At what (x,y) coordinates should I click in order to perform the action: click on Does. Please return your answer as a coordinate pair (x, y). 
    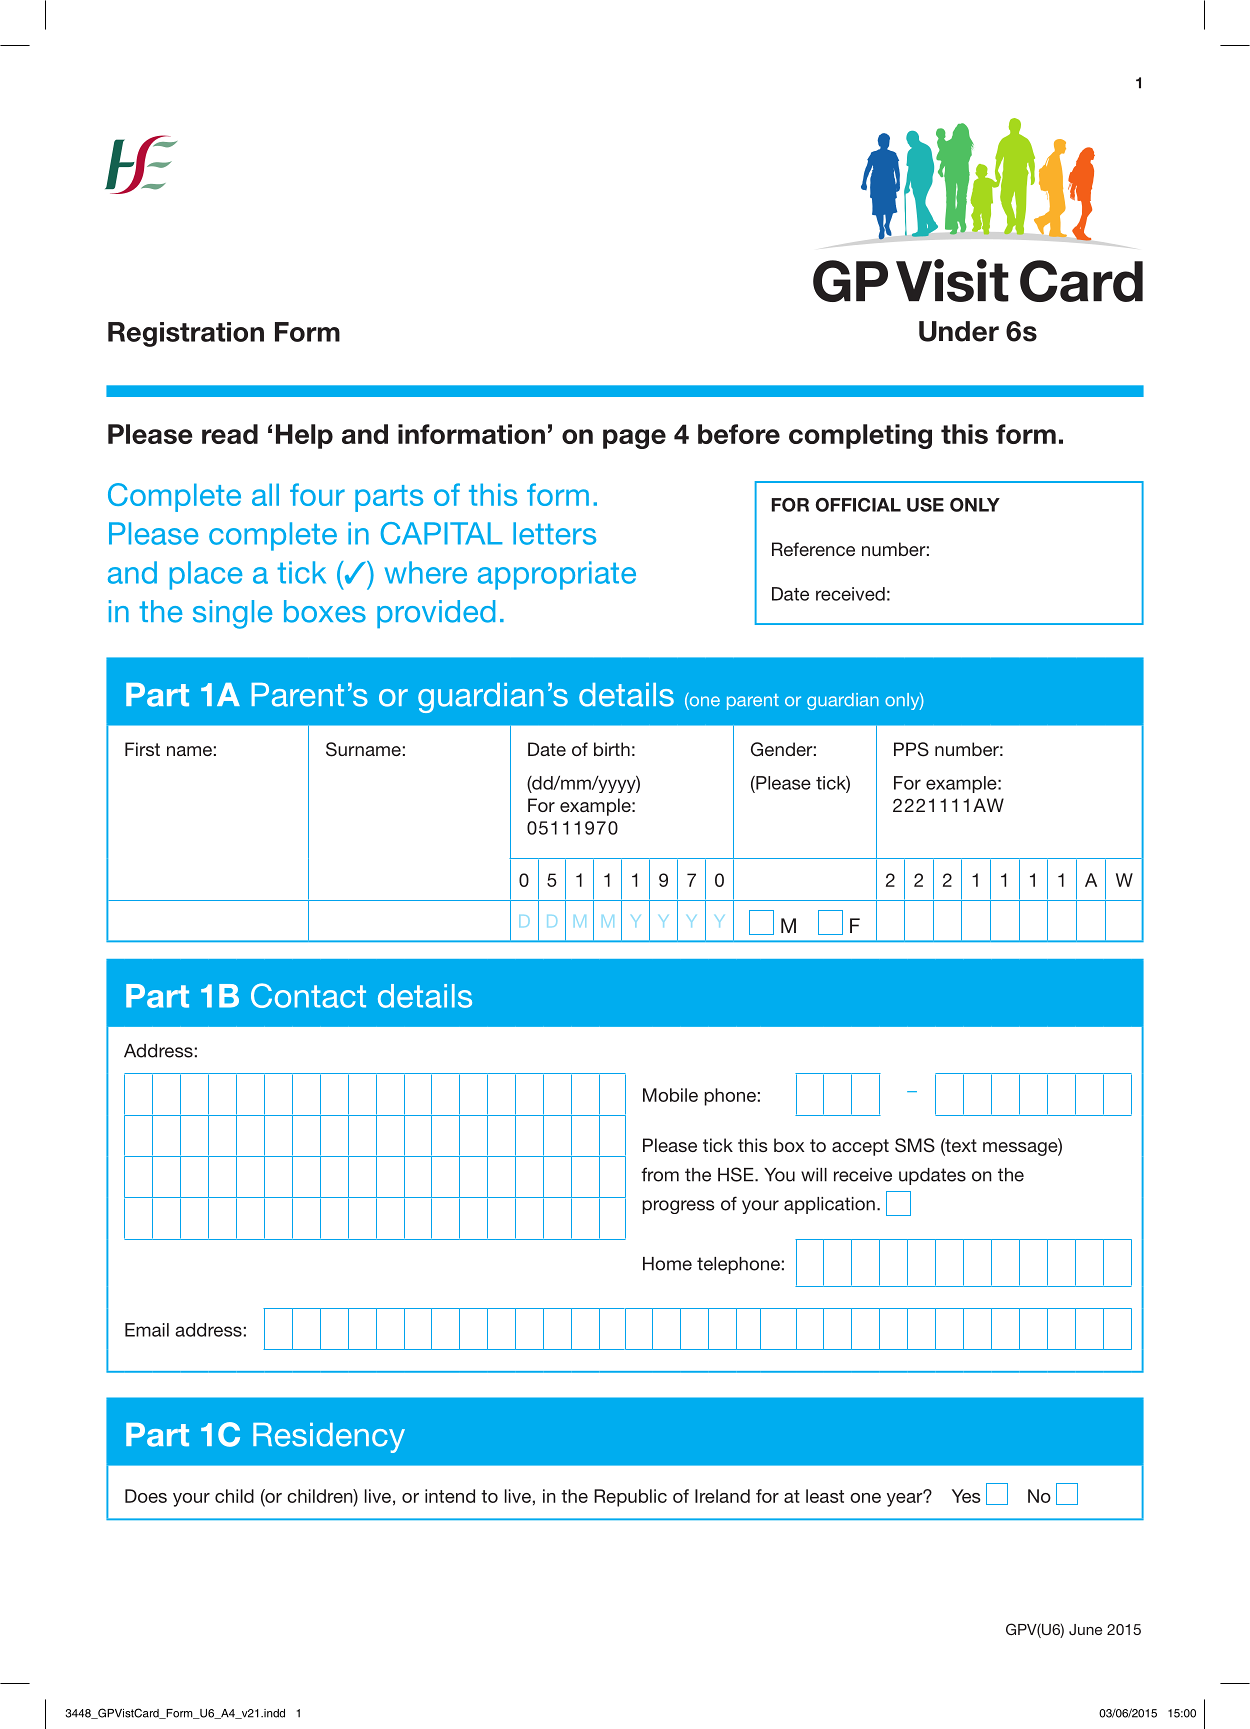
    Looking at the image, I should click on (146, 1496).
